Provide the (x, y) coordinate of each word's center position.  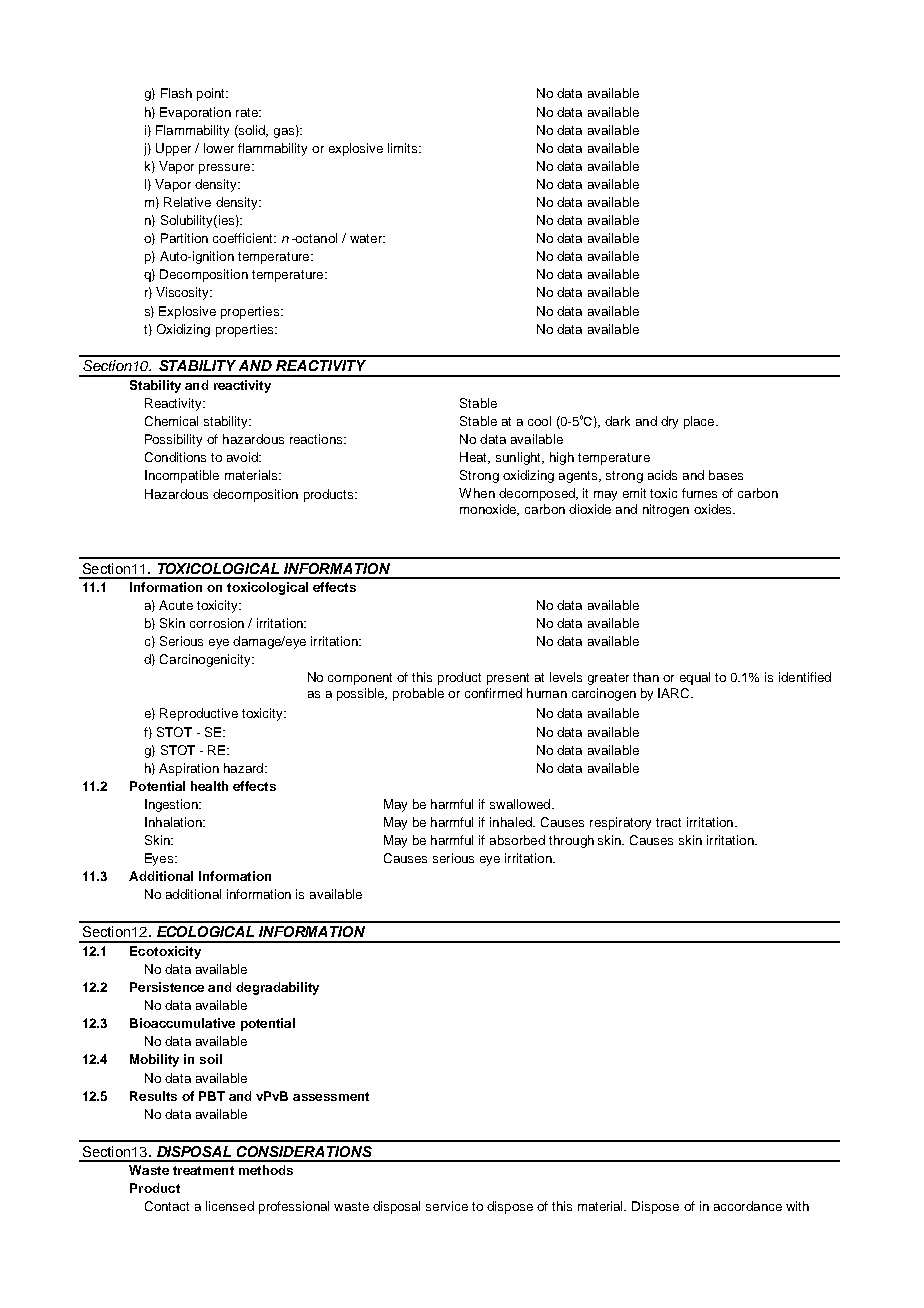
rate (248, 112)
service (447, 1206)
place (700, 422)
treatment (203, 1170)
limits (404, 148)
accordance (748, 1206)
